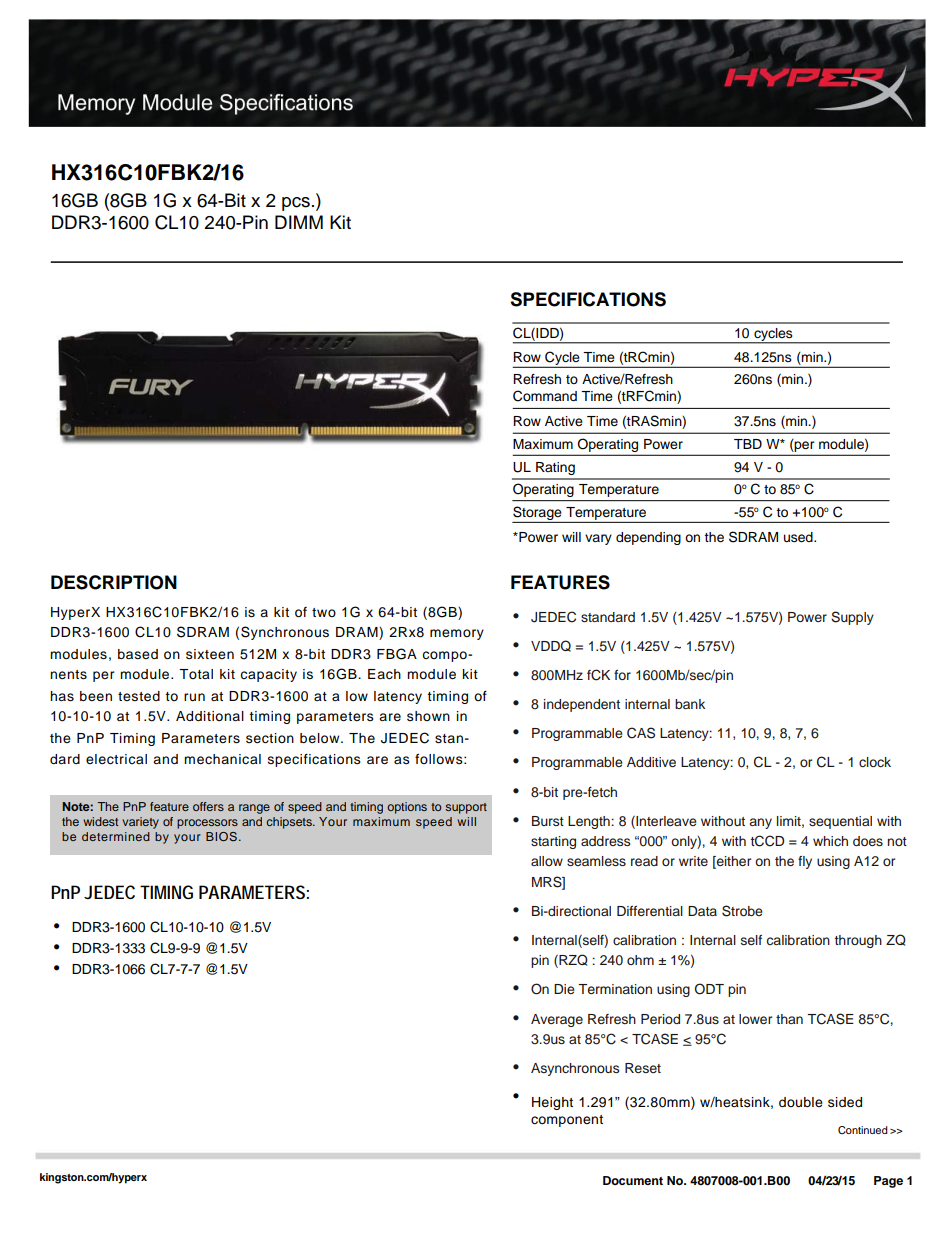  What do you see at coordinates (140, 823) in the screenshot?
I see `variety` at bounding box center [140, 823].
